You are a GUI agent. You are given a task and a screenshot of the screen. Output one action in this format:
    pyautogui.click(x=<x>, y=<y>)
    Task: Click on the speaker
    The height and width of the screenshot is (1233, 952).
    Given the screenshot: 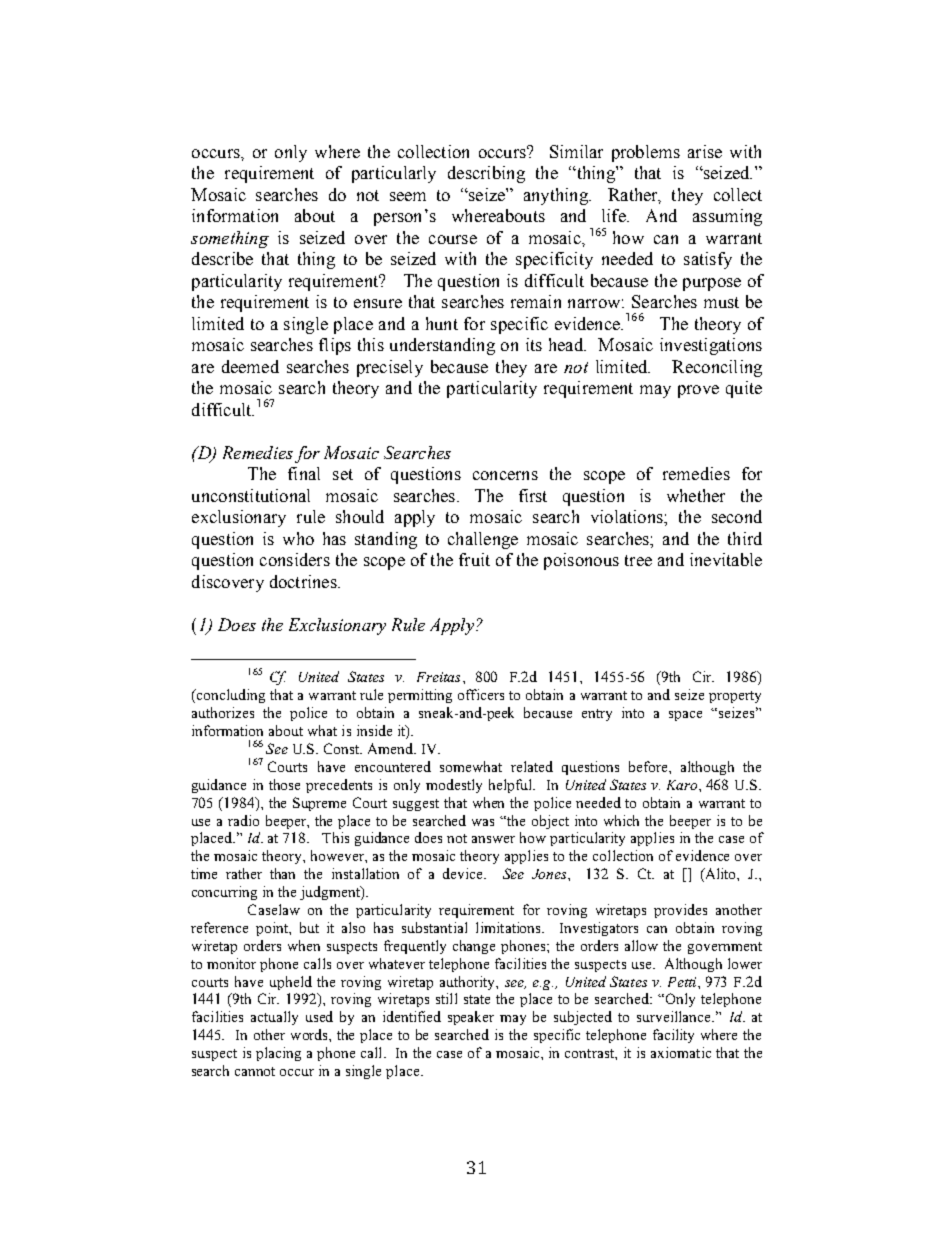 What is the action you would take?
    pyautogui.click(x=471, y=1018)
